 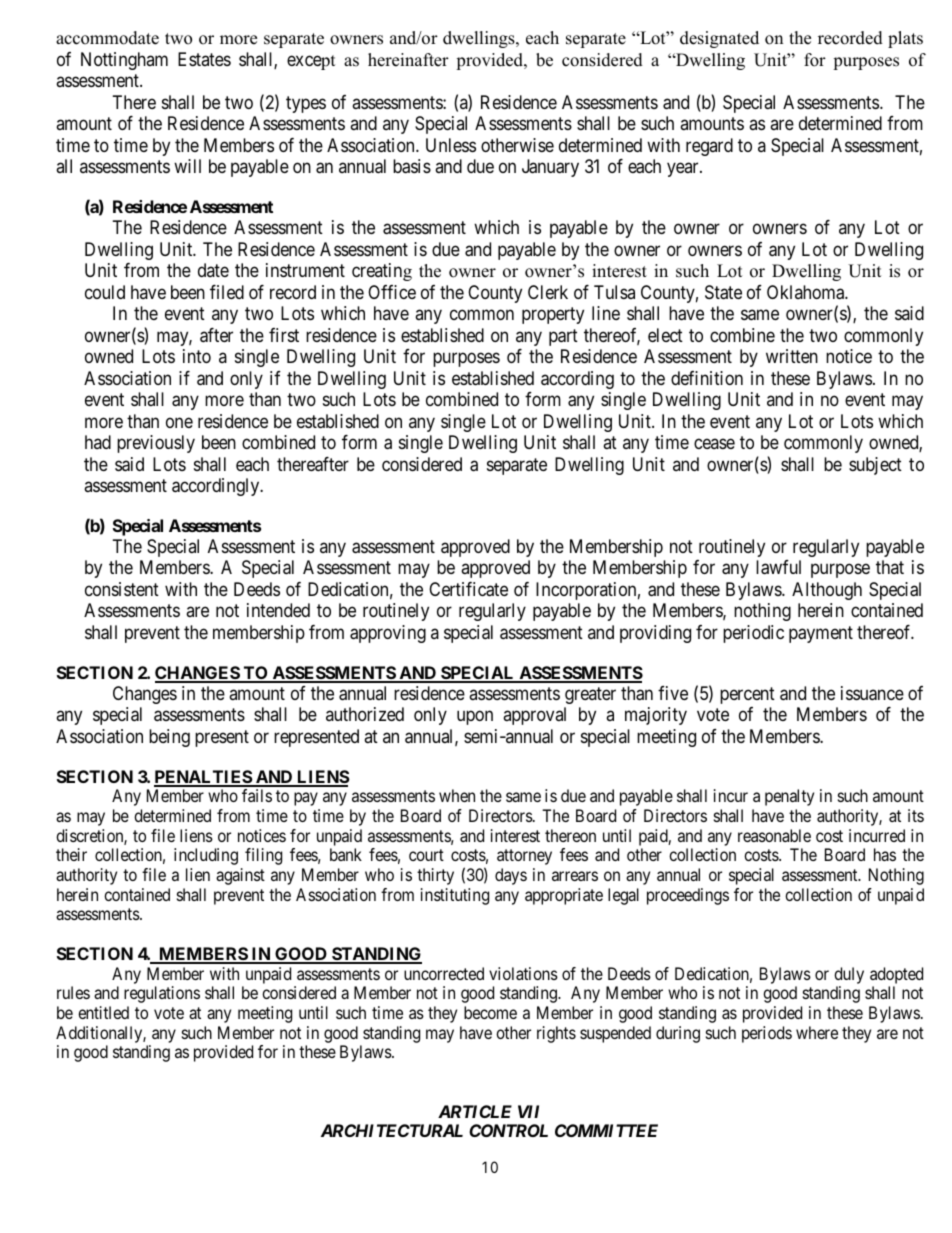 What do you see at coordinates (563, 337) in the screenshot?
I see `part` at bounding box center [563, 337].
